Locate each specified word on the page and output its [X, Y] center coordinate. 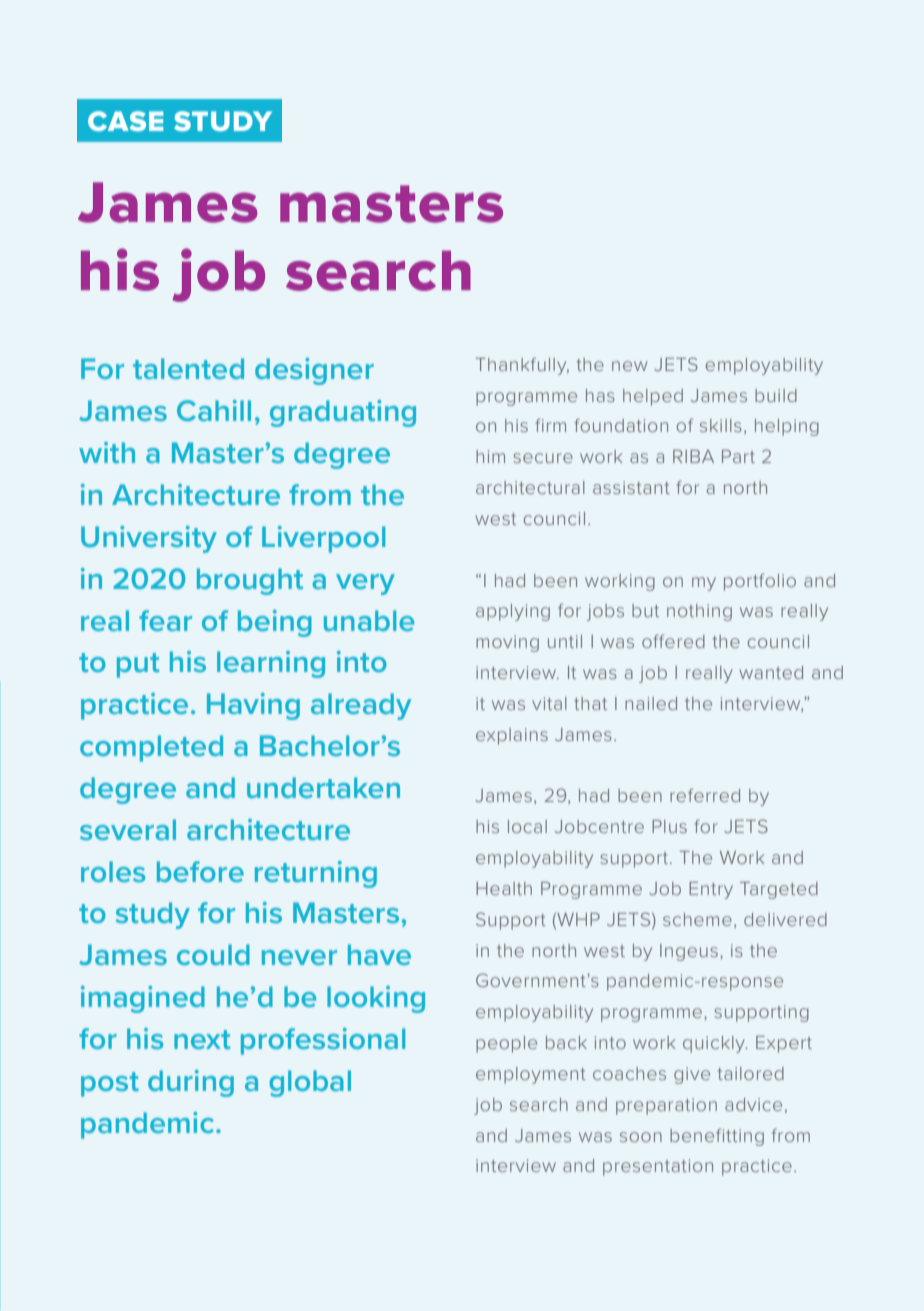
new [629, 366]
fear [165, 620]
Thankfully [522, 366]
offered [673, 641]
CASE [126, 121]
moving [507, 643]
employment [531, 1075]
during [191, 1083]
